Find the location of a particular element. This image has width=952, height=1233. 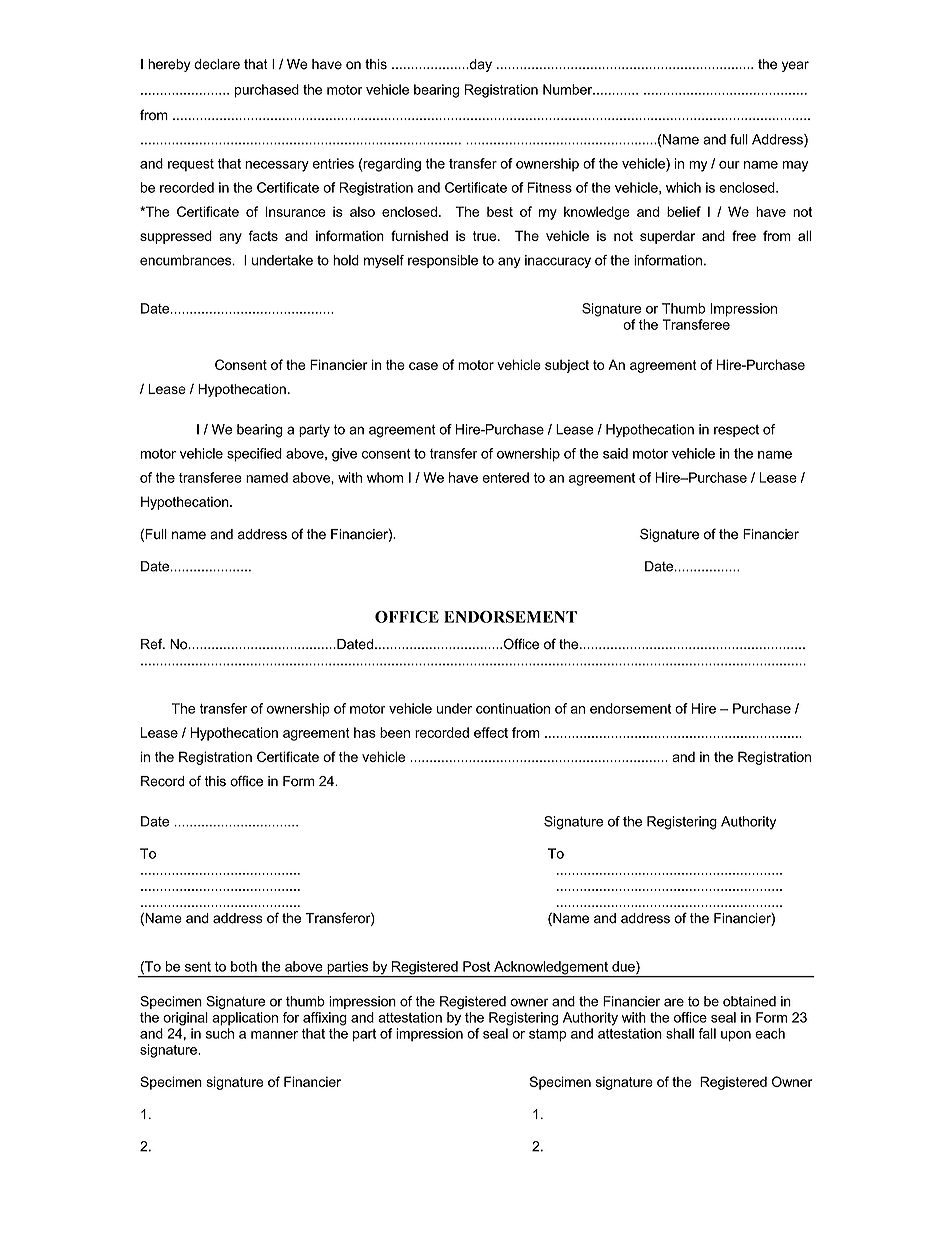

obtained is located at coordinates (749, 1001).
